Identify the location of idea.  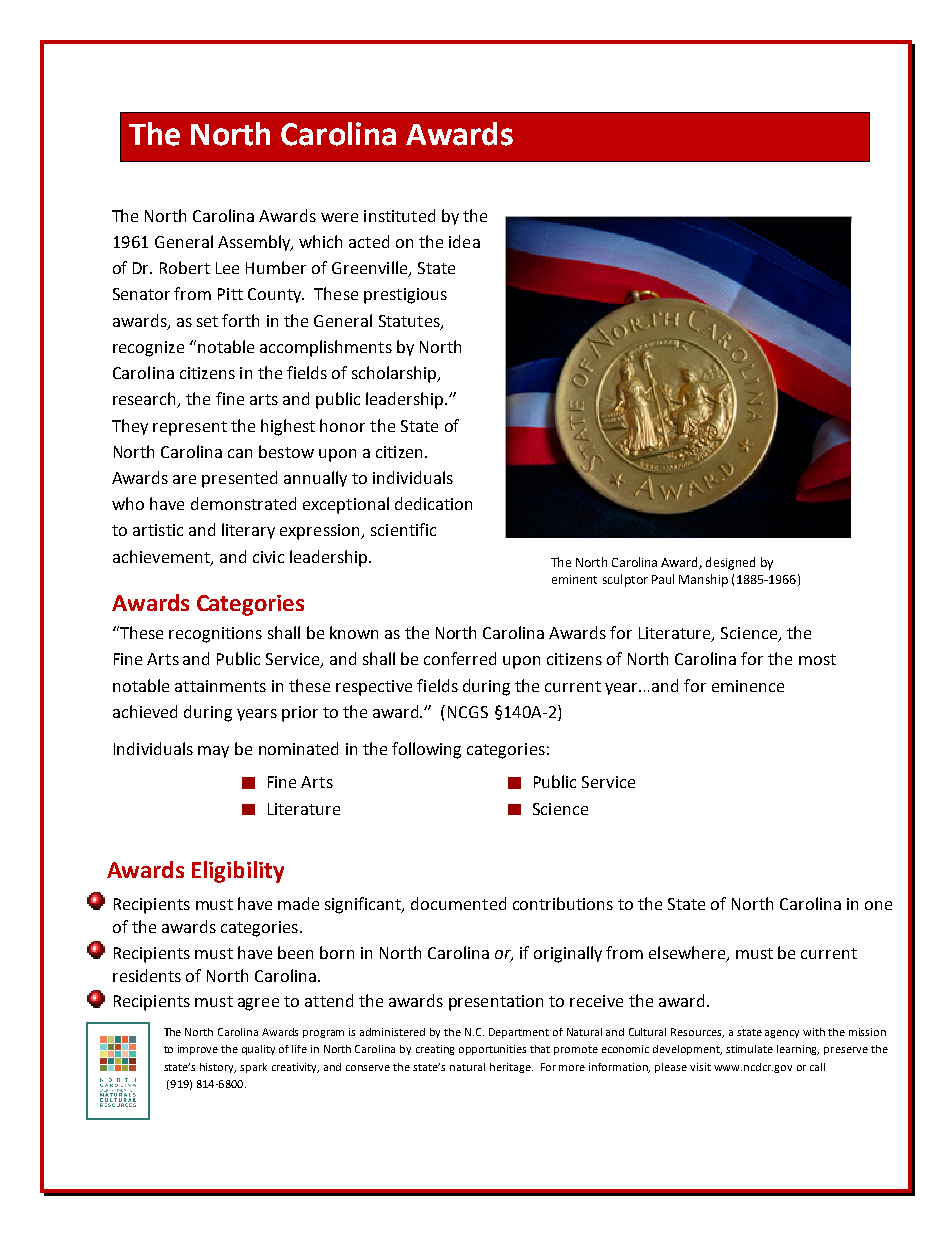
(464, 241).
